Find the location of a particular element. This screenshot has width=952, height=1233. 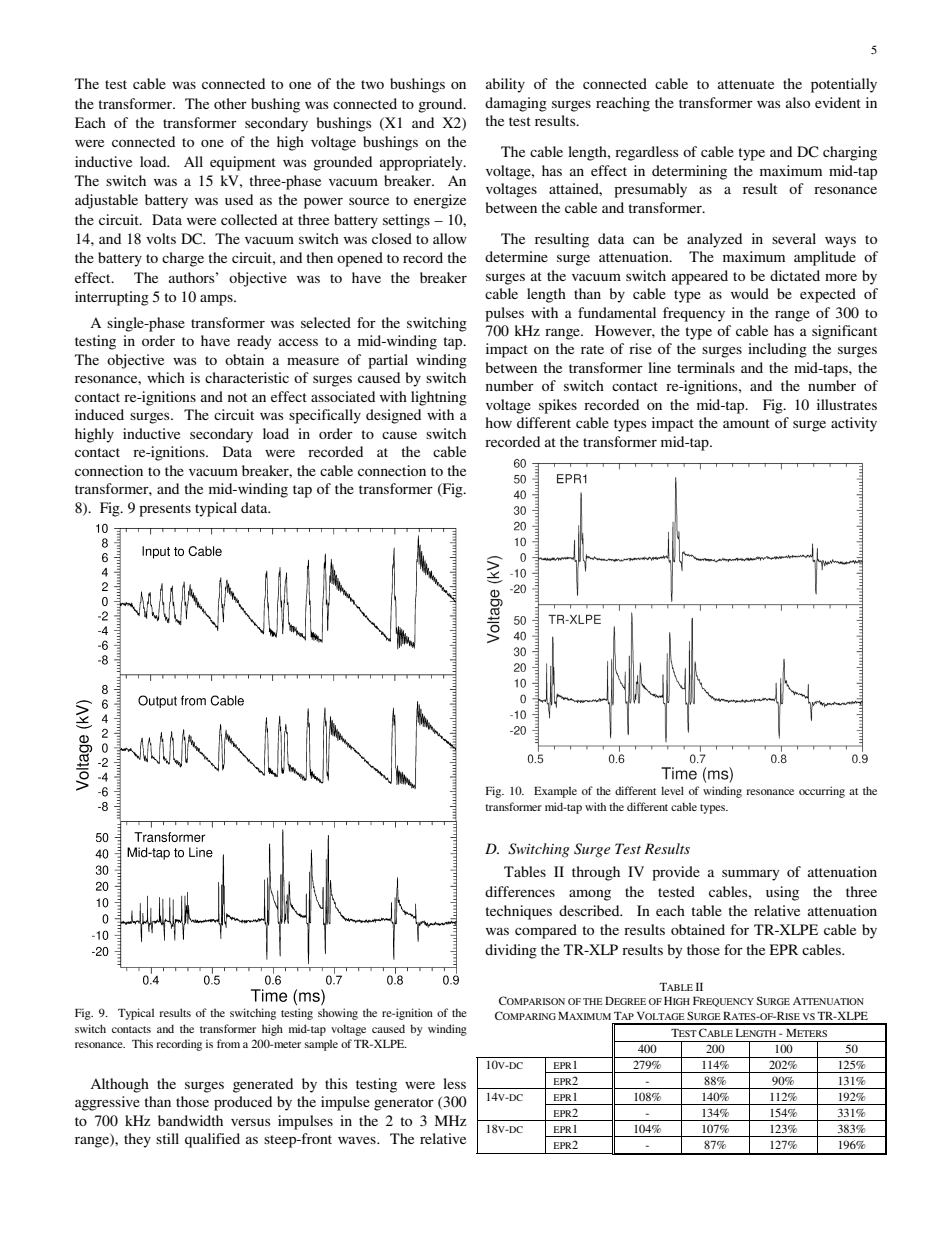

using is located at coordinates (782, 893).
